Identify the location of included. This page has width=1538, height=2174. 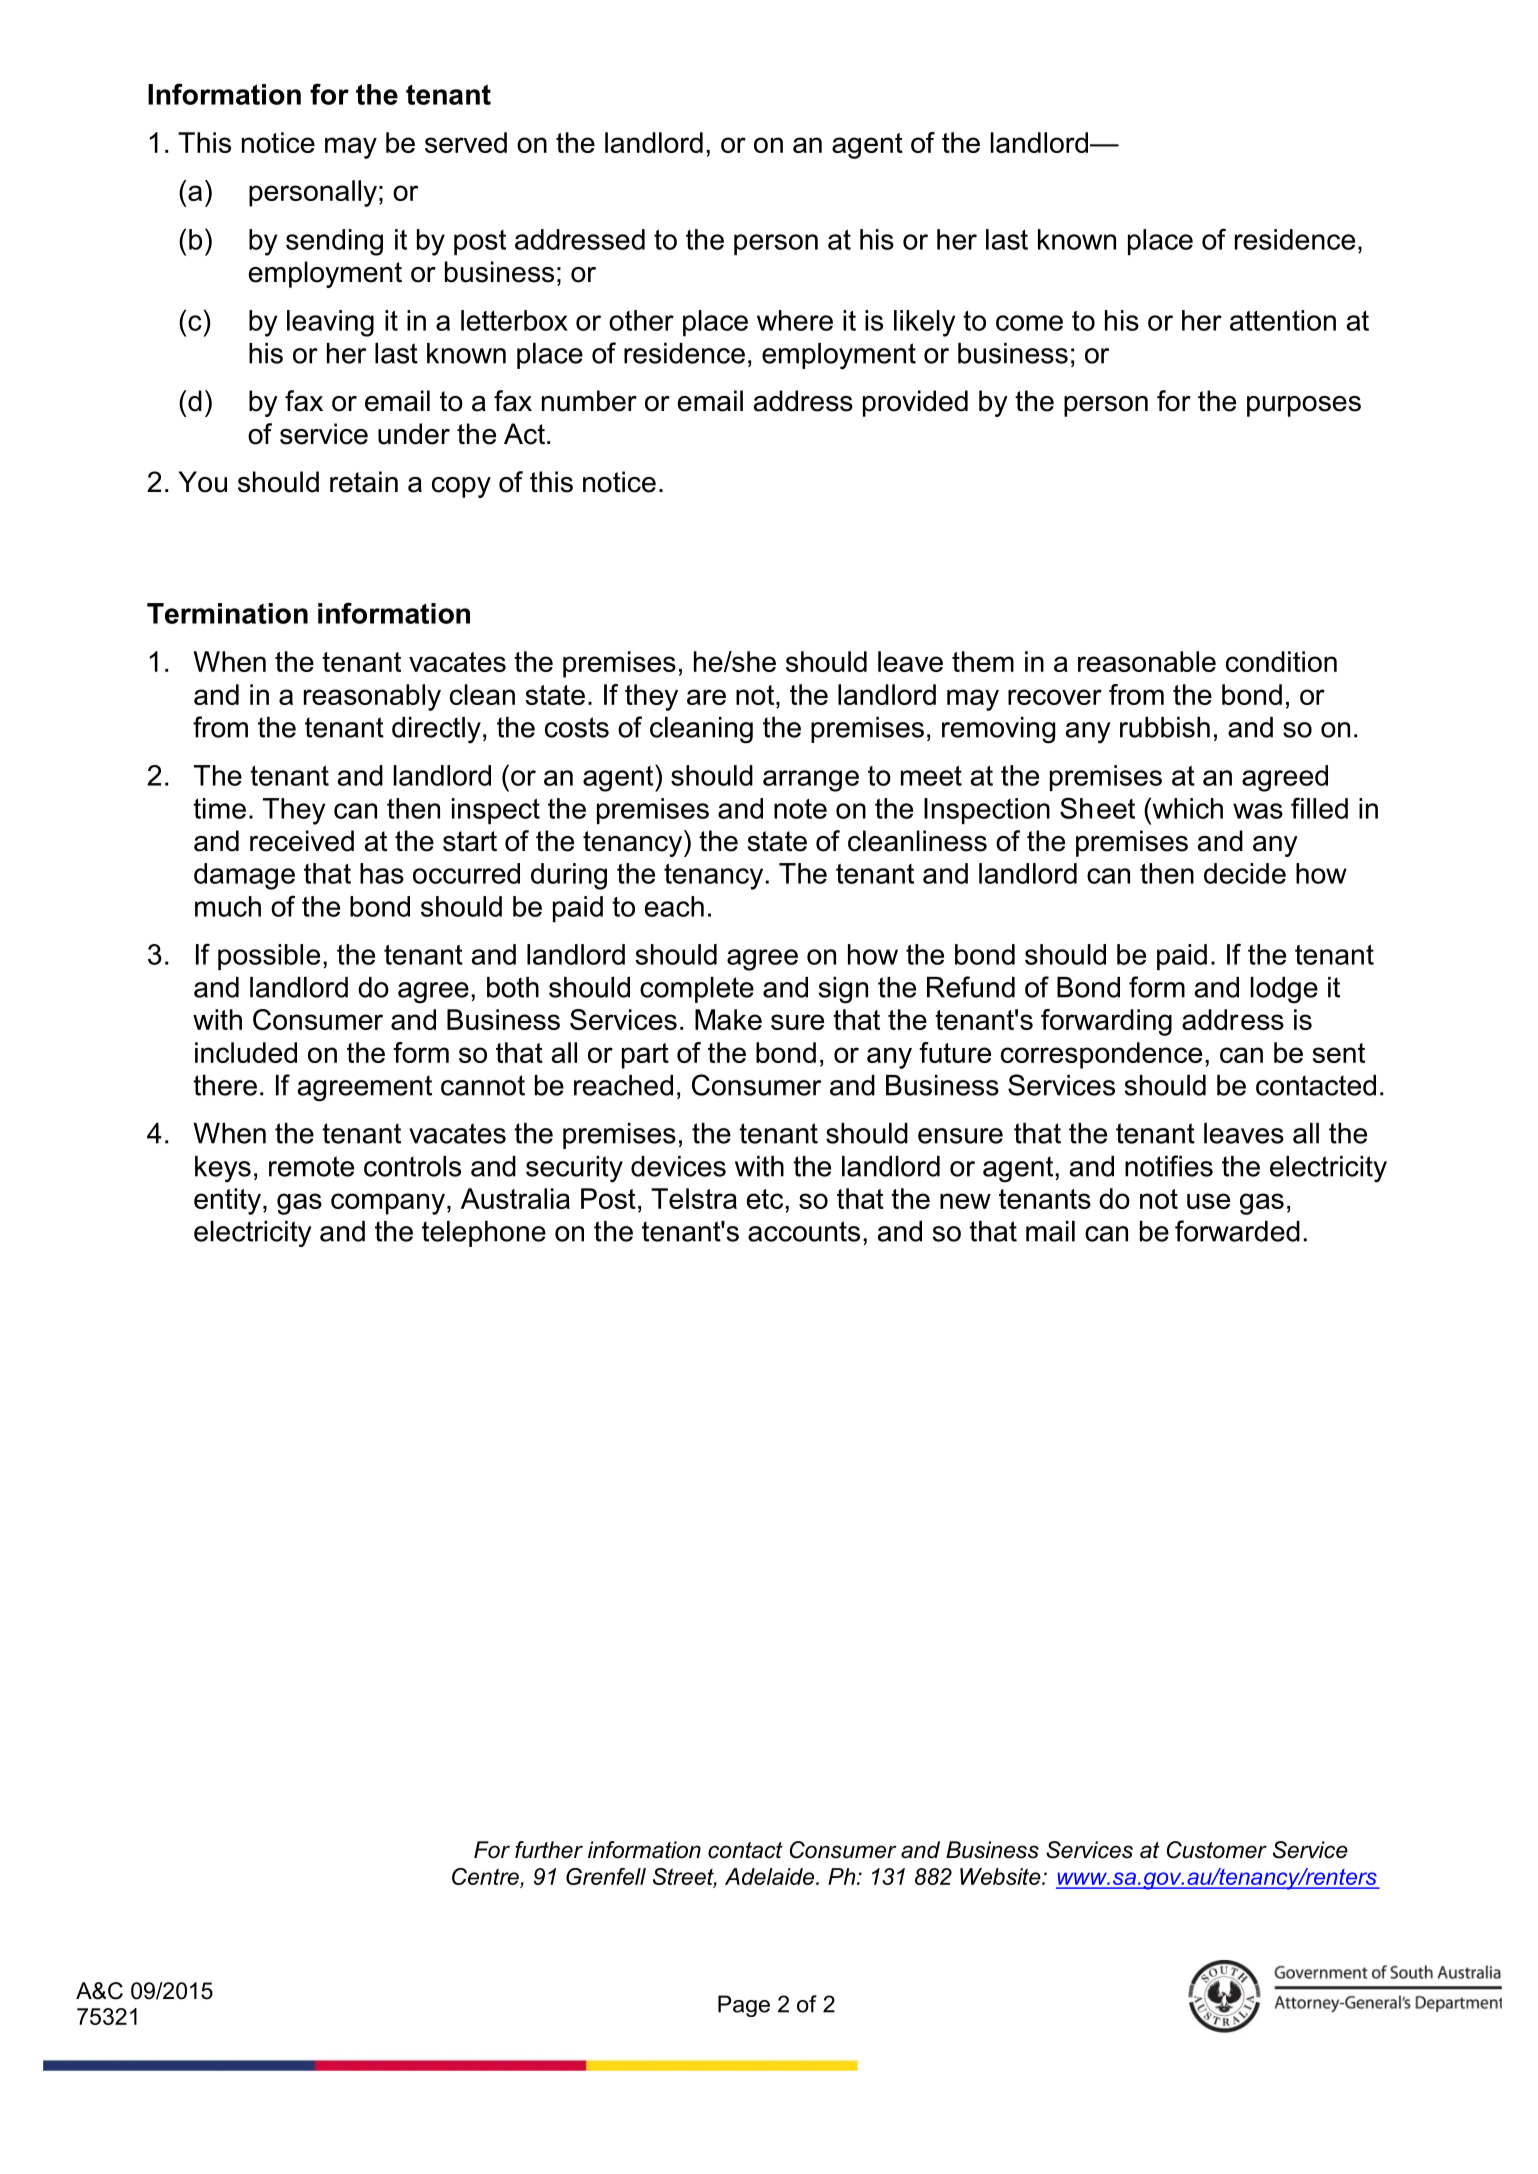
(246, 1052).
